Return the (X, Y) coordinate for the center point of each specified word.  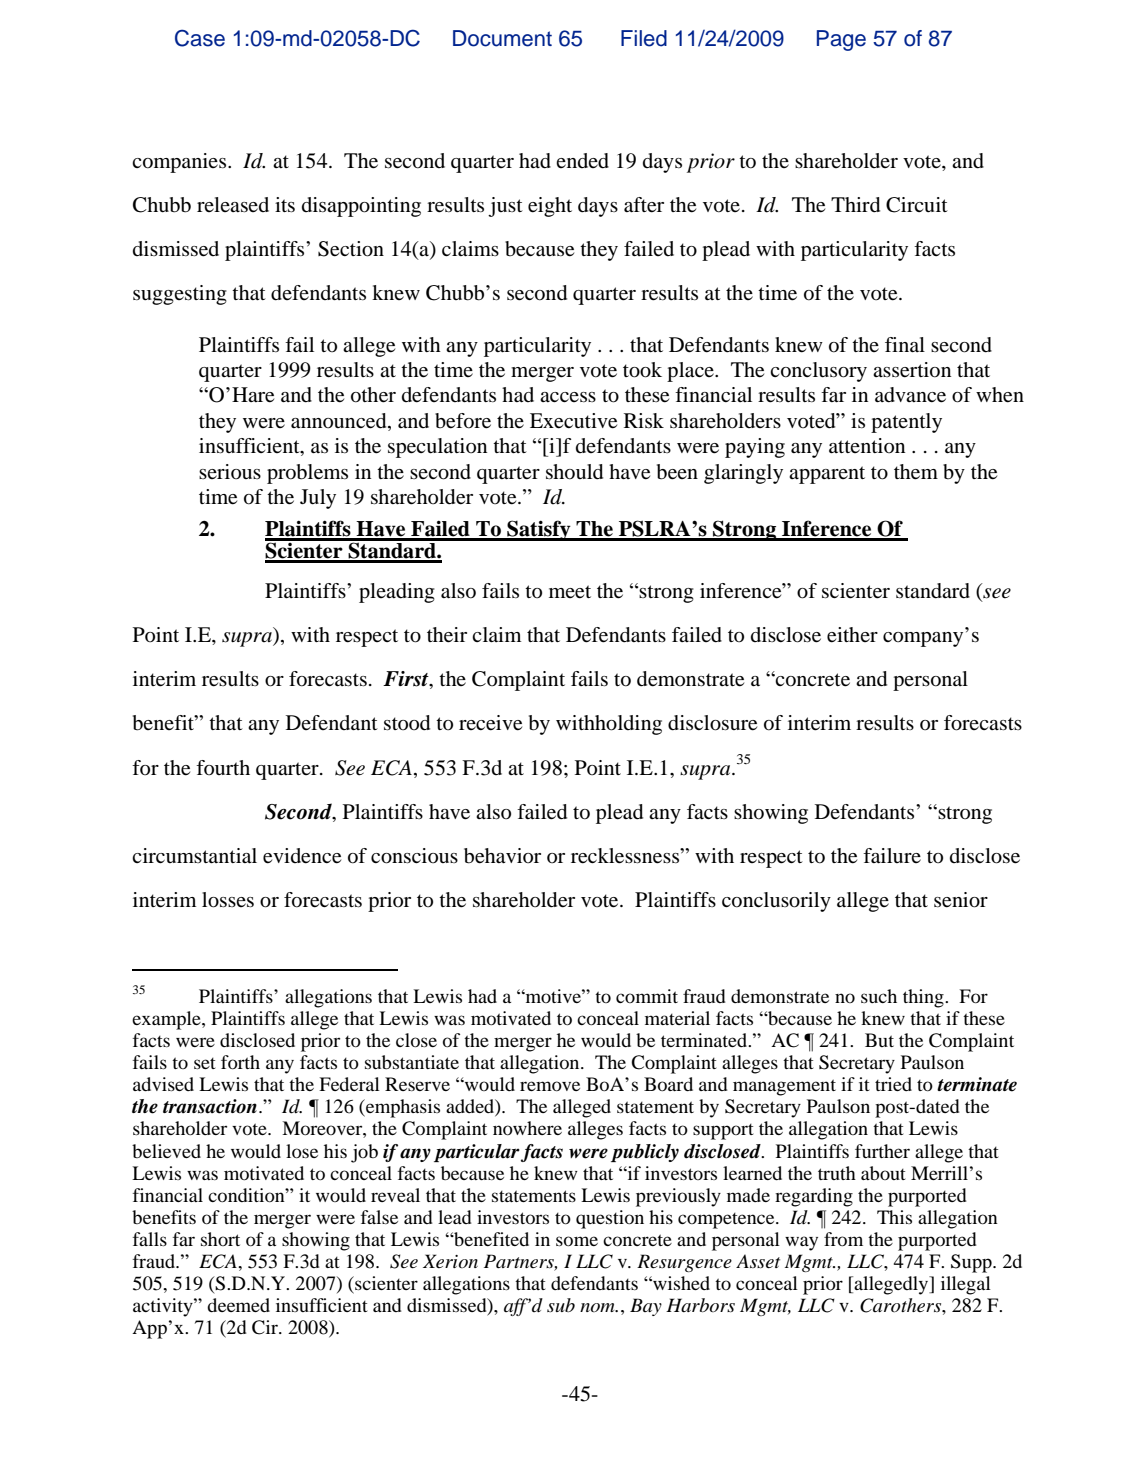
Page (841, 40)
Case (200, 38)
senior (961, 900)
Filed (644, 38)
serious (230, 472)
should (574, 472)
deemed (238, 1305)
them (916, 472)
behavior (502, 856)
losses (228, 900)
